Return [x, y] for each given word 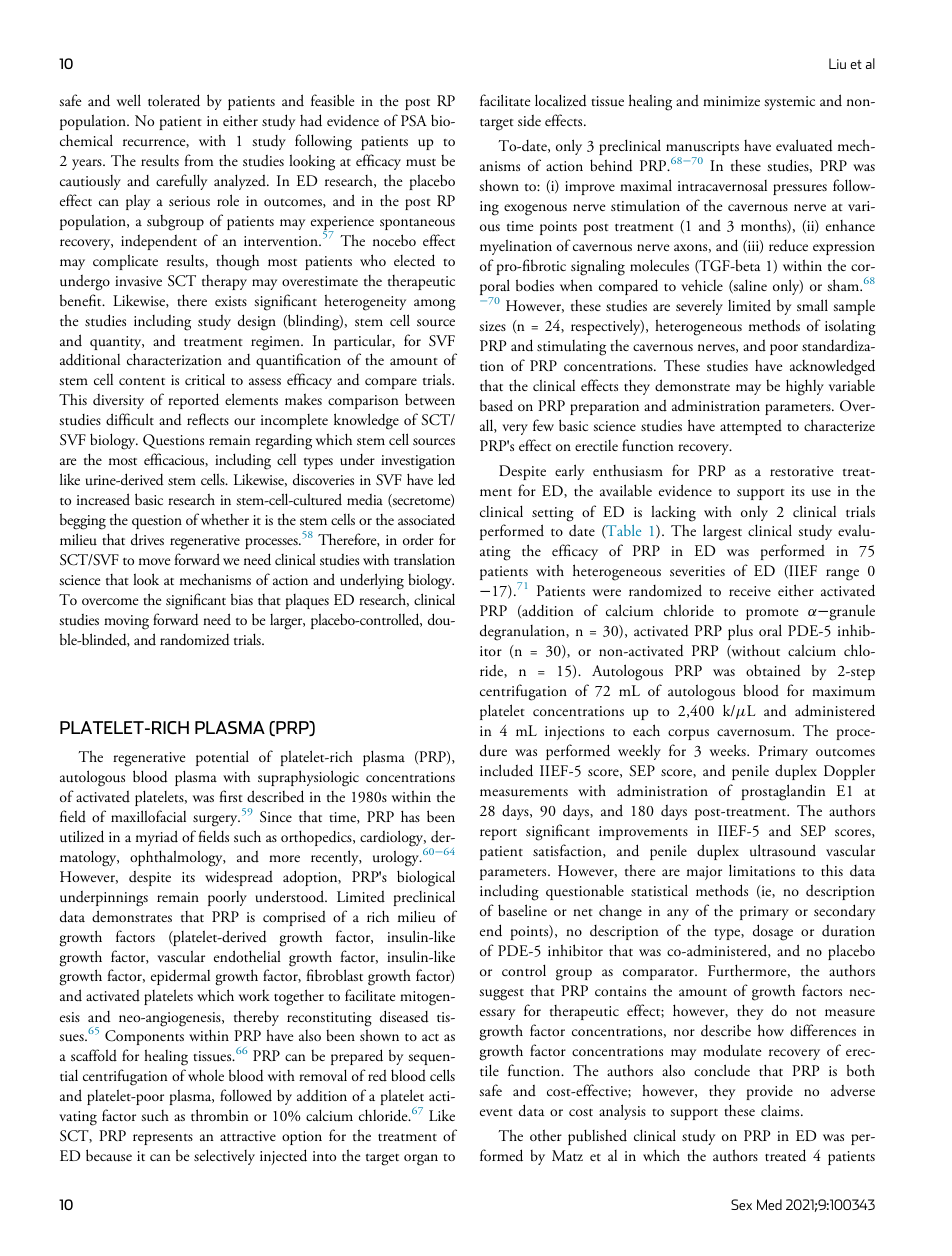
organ [421, 1160]
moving [126, 622]
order [418, 540]
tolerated [174, 100]
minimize [731, 101]
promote [772, 614]
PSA [414, 121]
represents [163, 1139]
